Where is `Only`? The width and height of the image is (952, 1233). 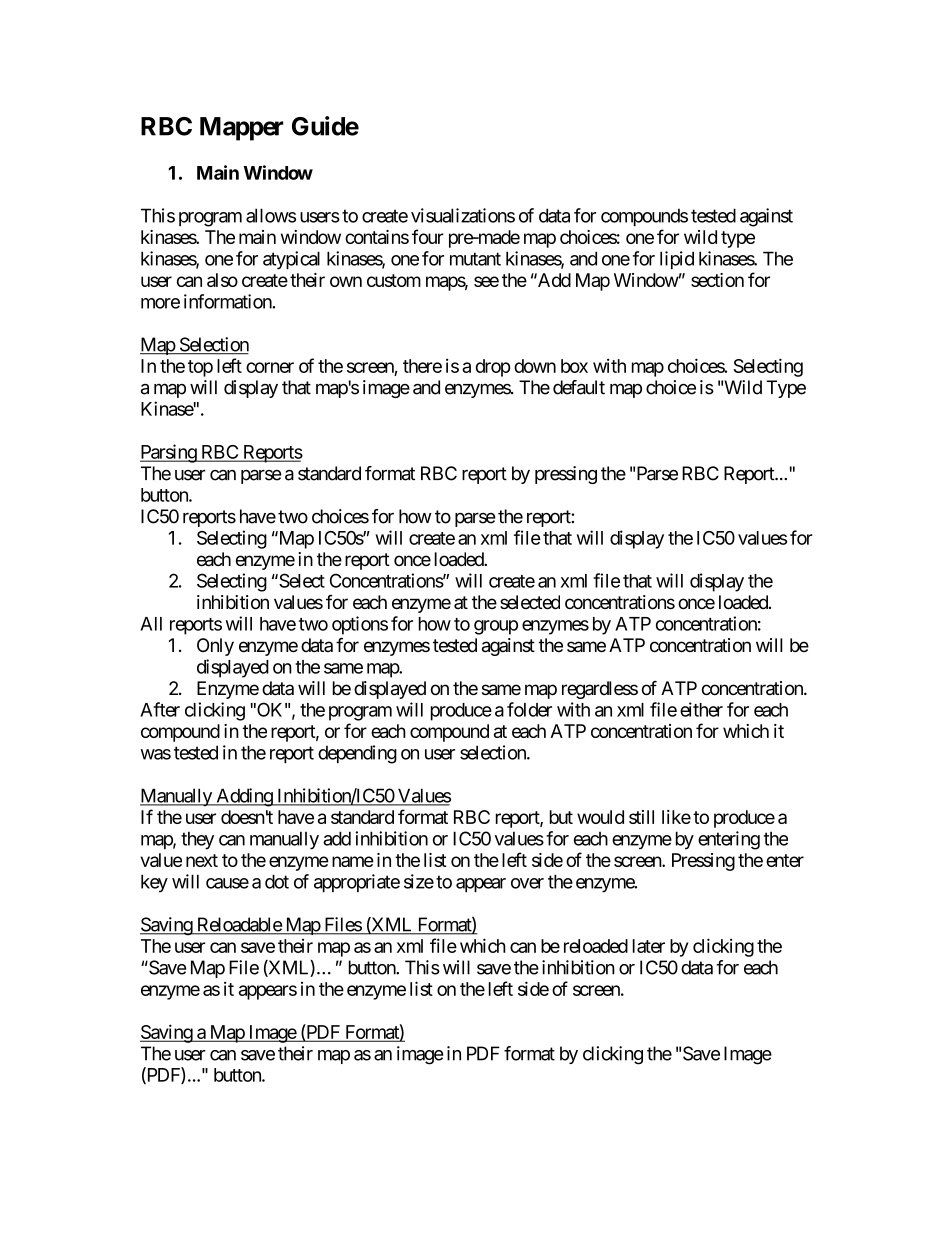
Only is located at coordinates (215, 647).
